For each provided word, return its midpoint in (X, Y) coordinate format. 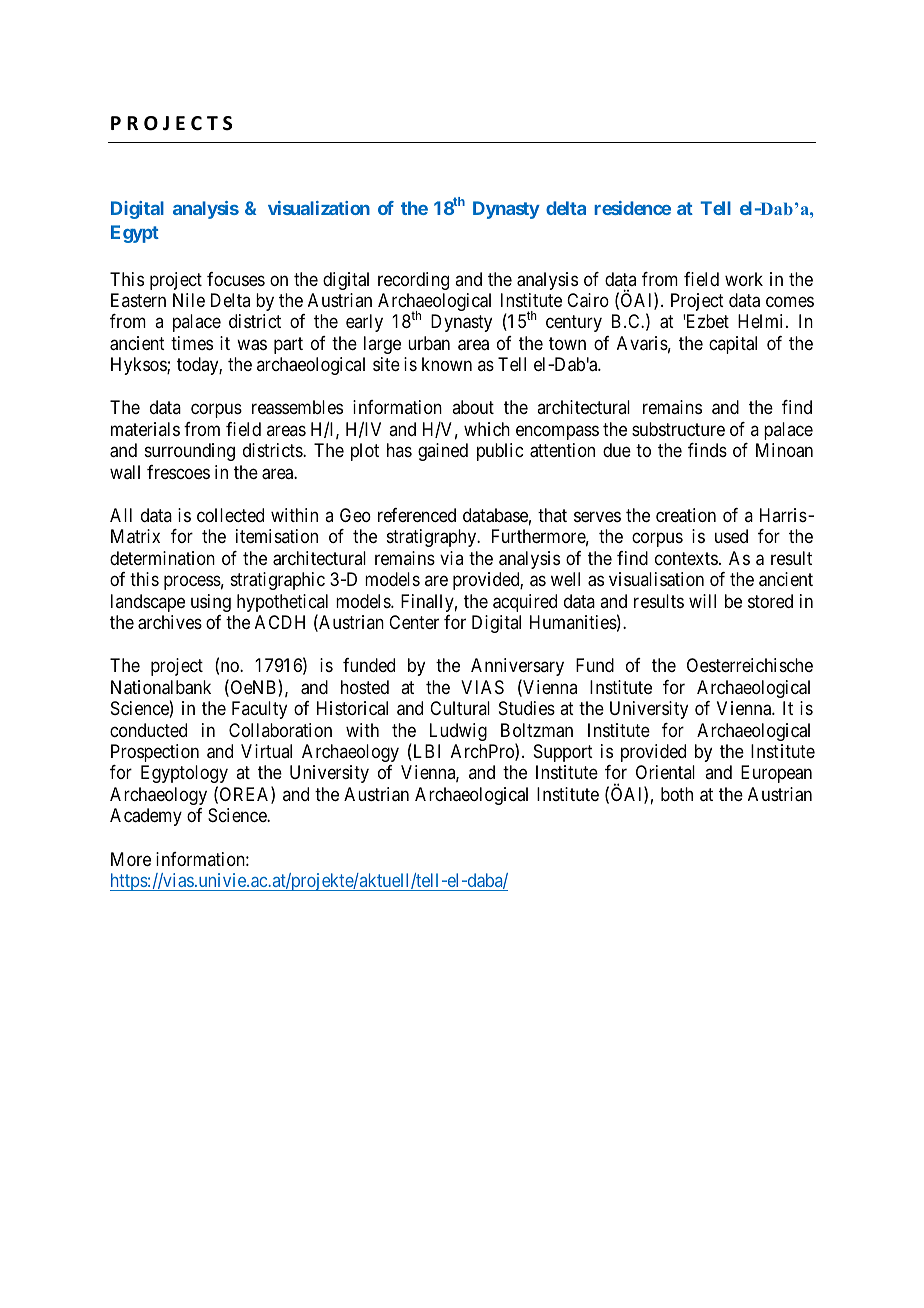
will (702, 601)
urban (429, 343)
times (192, 343)
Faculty (259, 710)
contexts (686, 558)
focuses (236, 279)
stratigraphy (433, 538)
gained (443, 452)
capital (733, 345)
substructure (678, 429)
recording (413, 281)
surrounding (190, 452)
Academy (146, 817)
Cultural (460, 708)
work (744, 279)
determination (162, 558)
